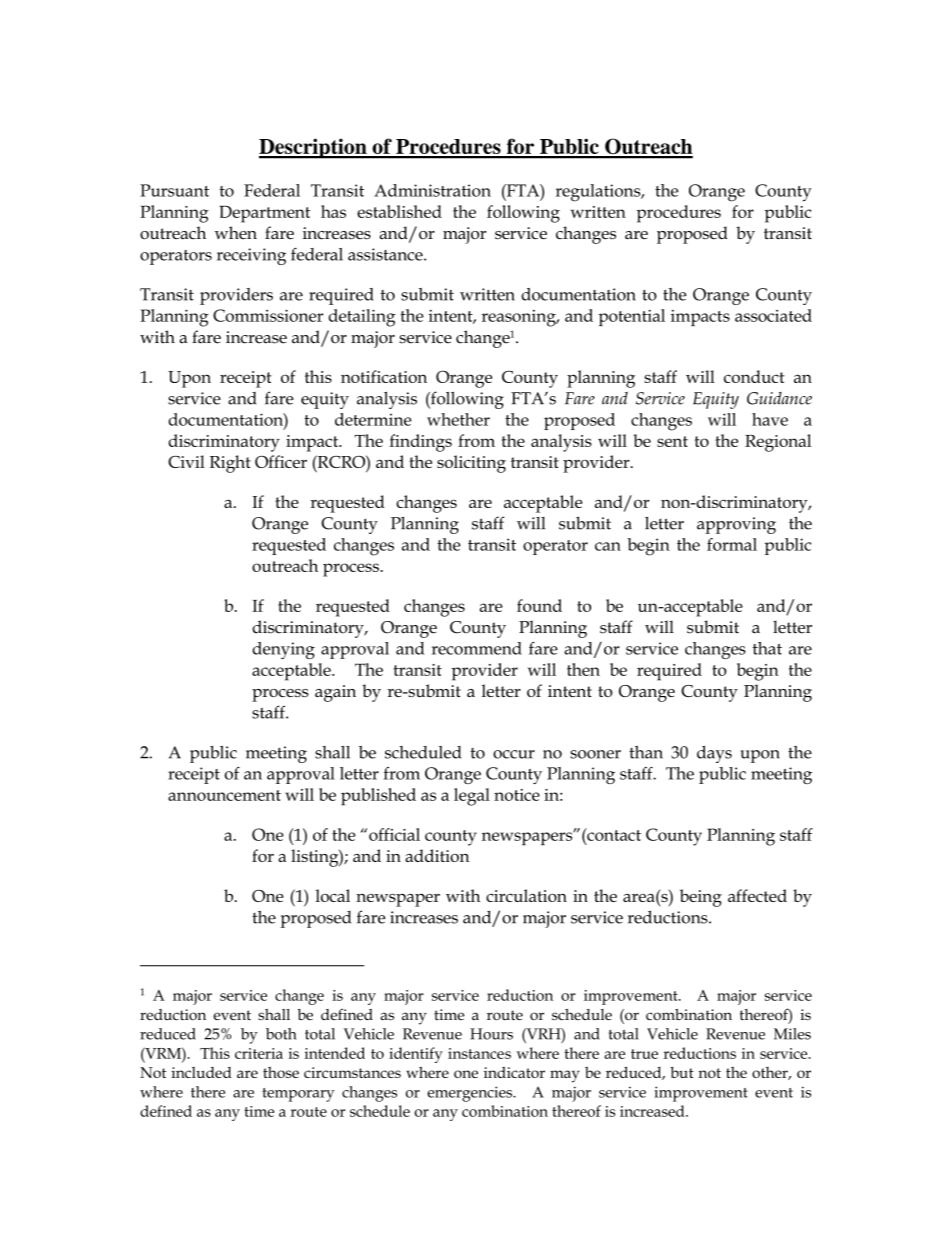 This screenshot has width=952, height=1233. Describe the element at coordinates (283, 650) in the screenshot. I see `denying` at that location.
